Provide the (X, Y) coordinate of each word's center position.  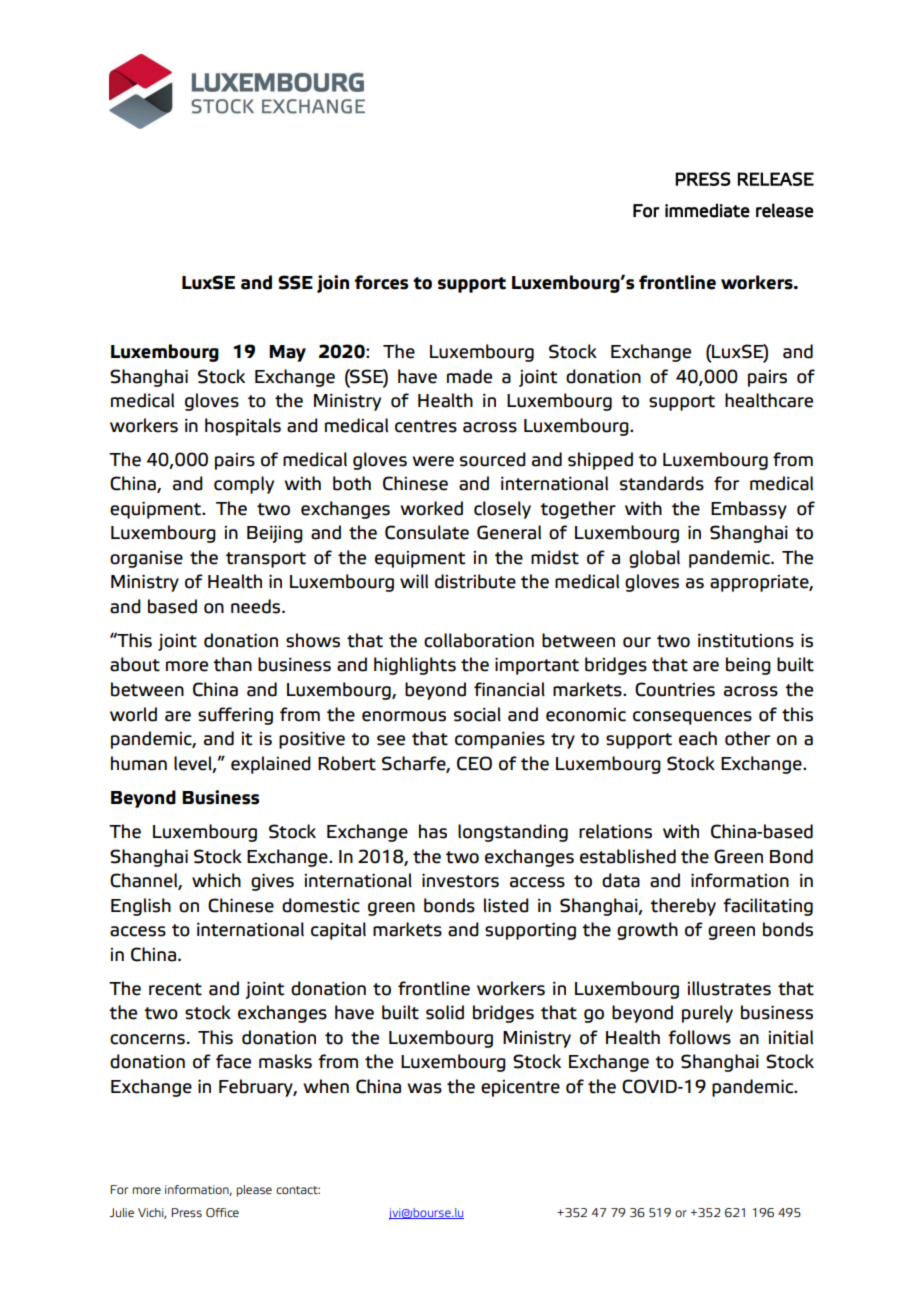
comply (244, 485)
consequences (692, 718)
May (287, 353)
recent (175, 989)
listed (506, 905)
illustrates (729, 988)
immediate (707, 210)
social (477, 714)
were (433, 461)
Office (222, 1212)
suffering (235, 716)
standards (662, 483)
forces (381, 282)
